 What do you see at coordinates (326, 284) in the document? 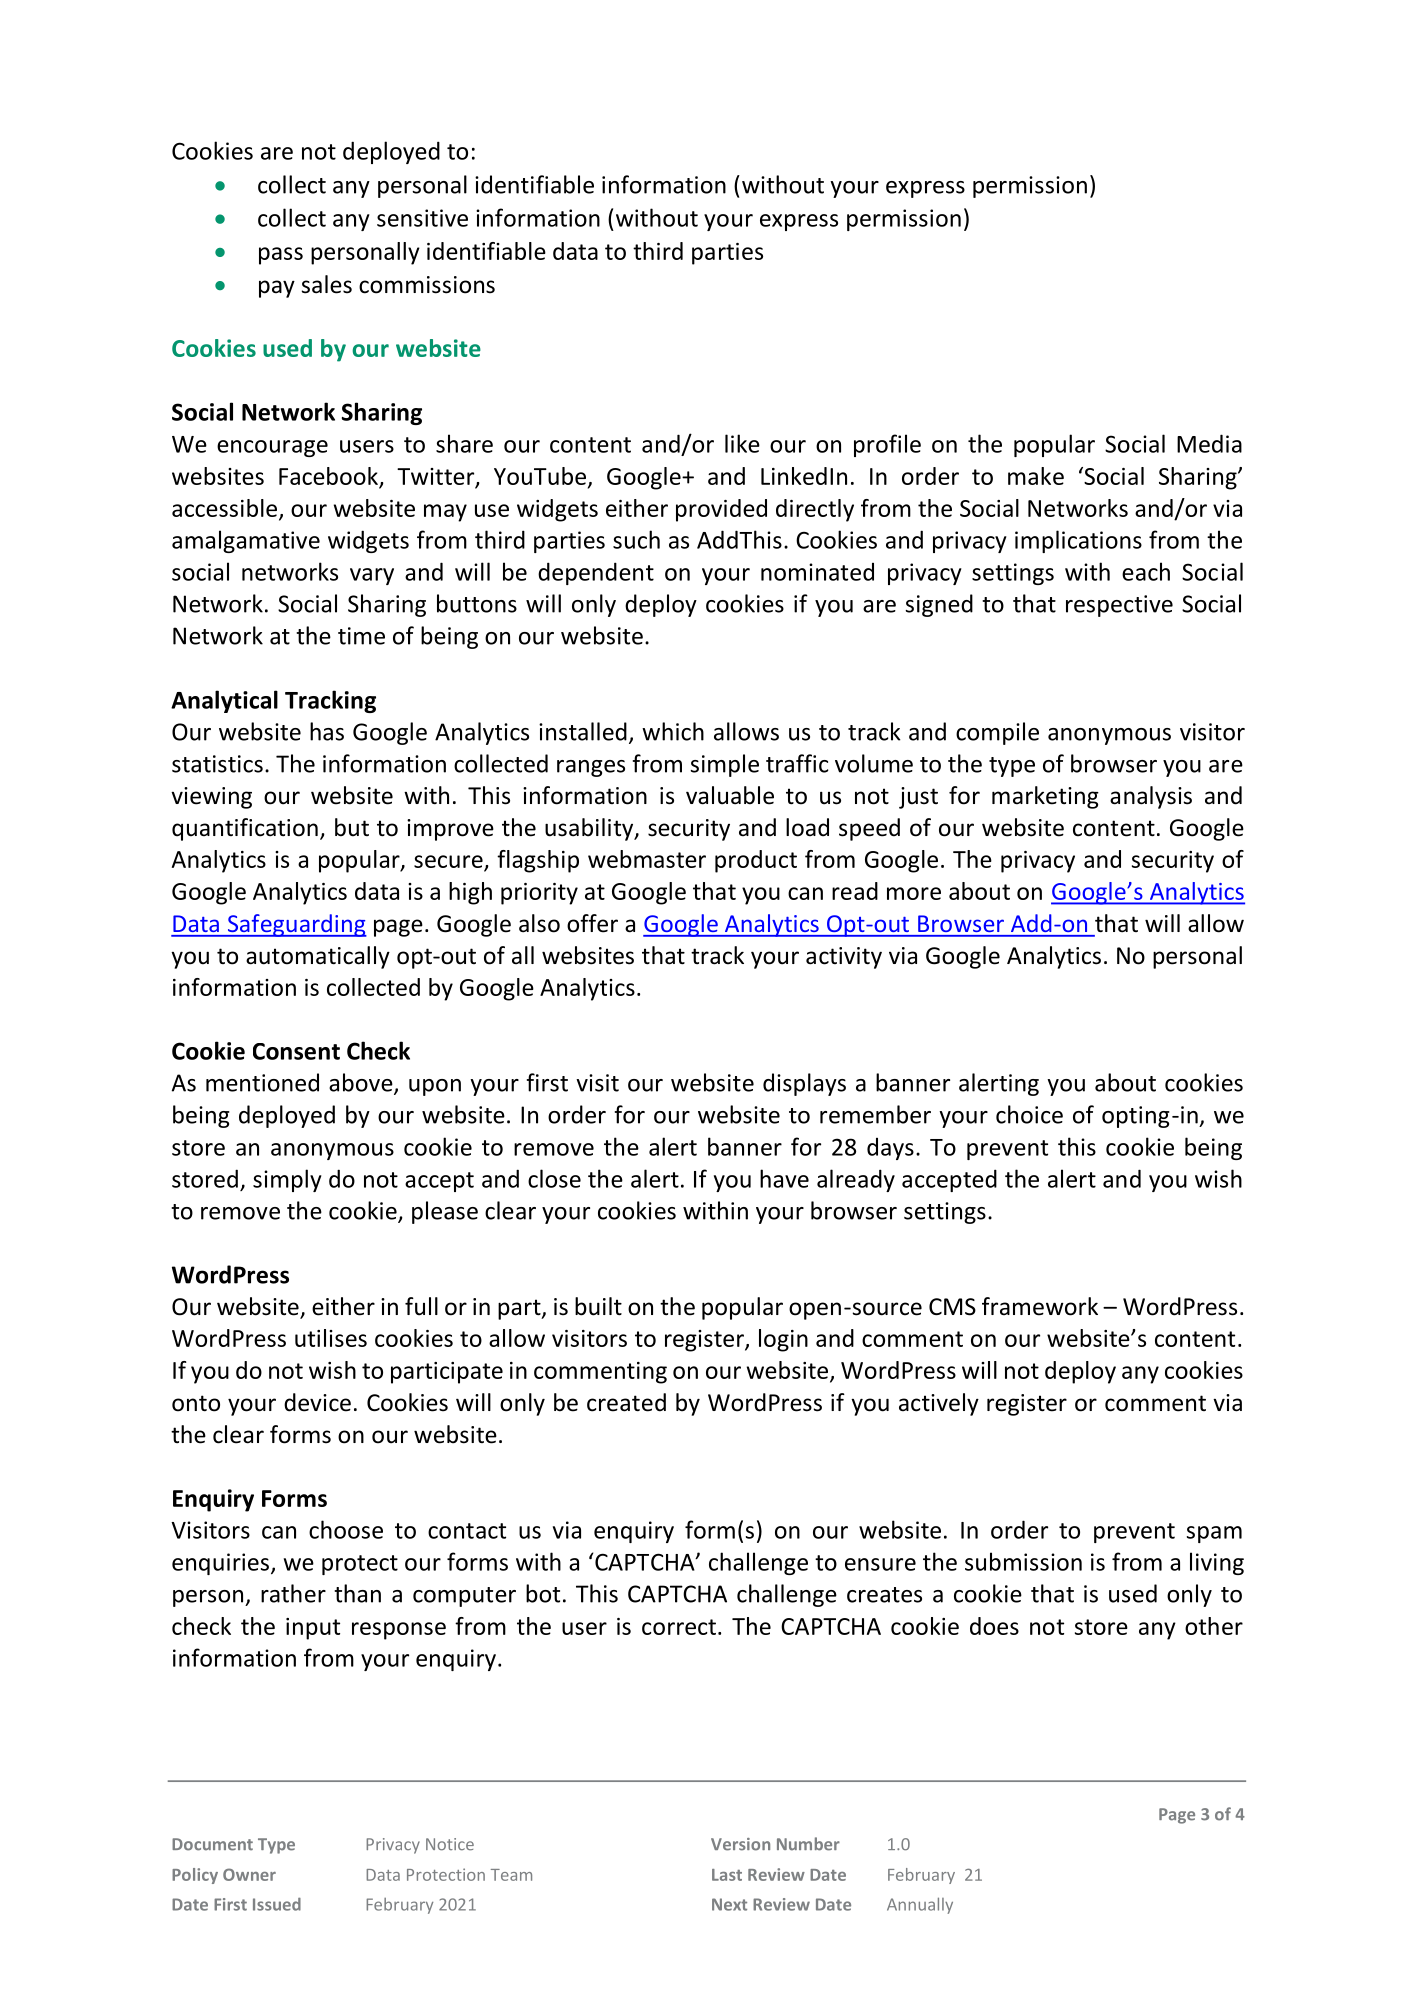
I see `sales` at bounding box center [326, 284].
